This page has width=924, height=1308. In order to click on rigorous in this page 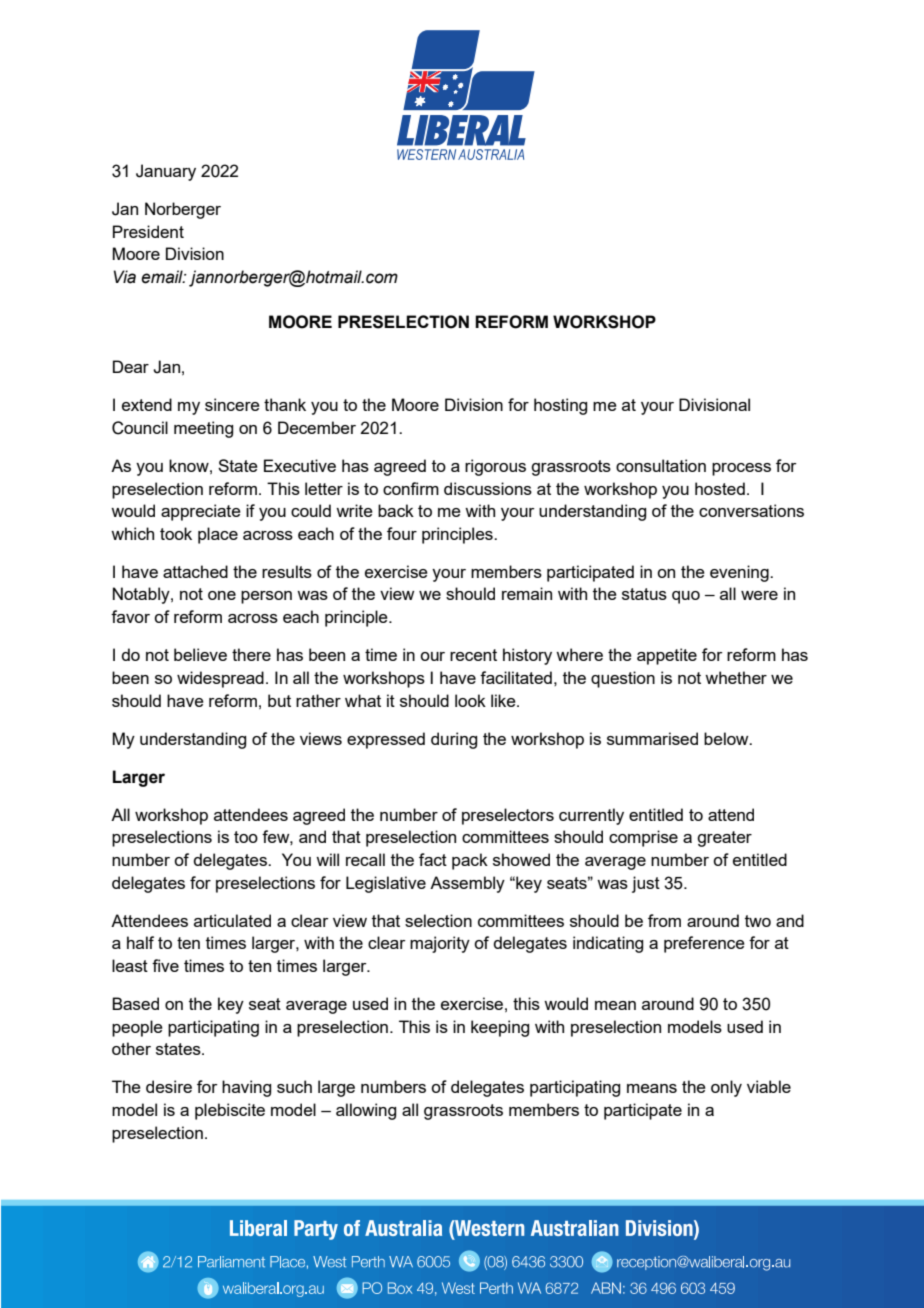, I will do `click(495, 467)`.
